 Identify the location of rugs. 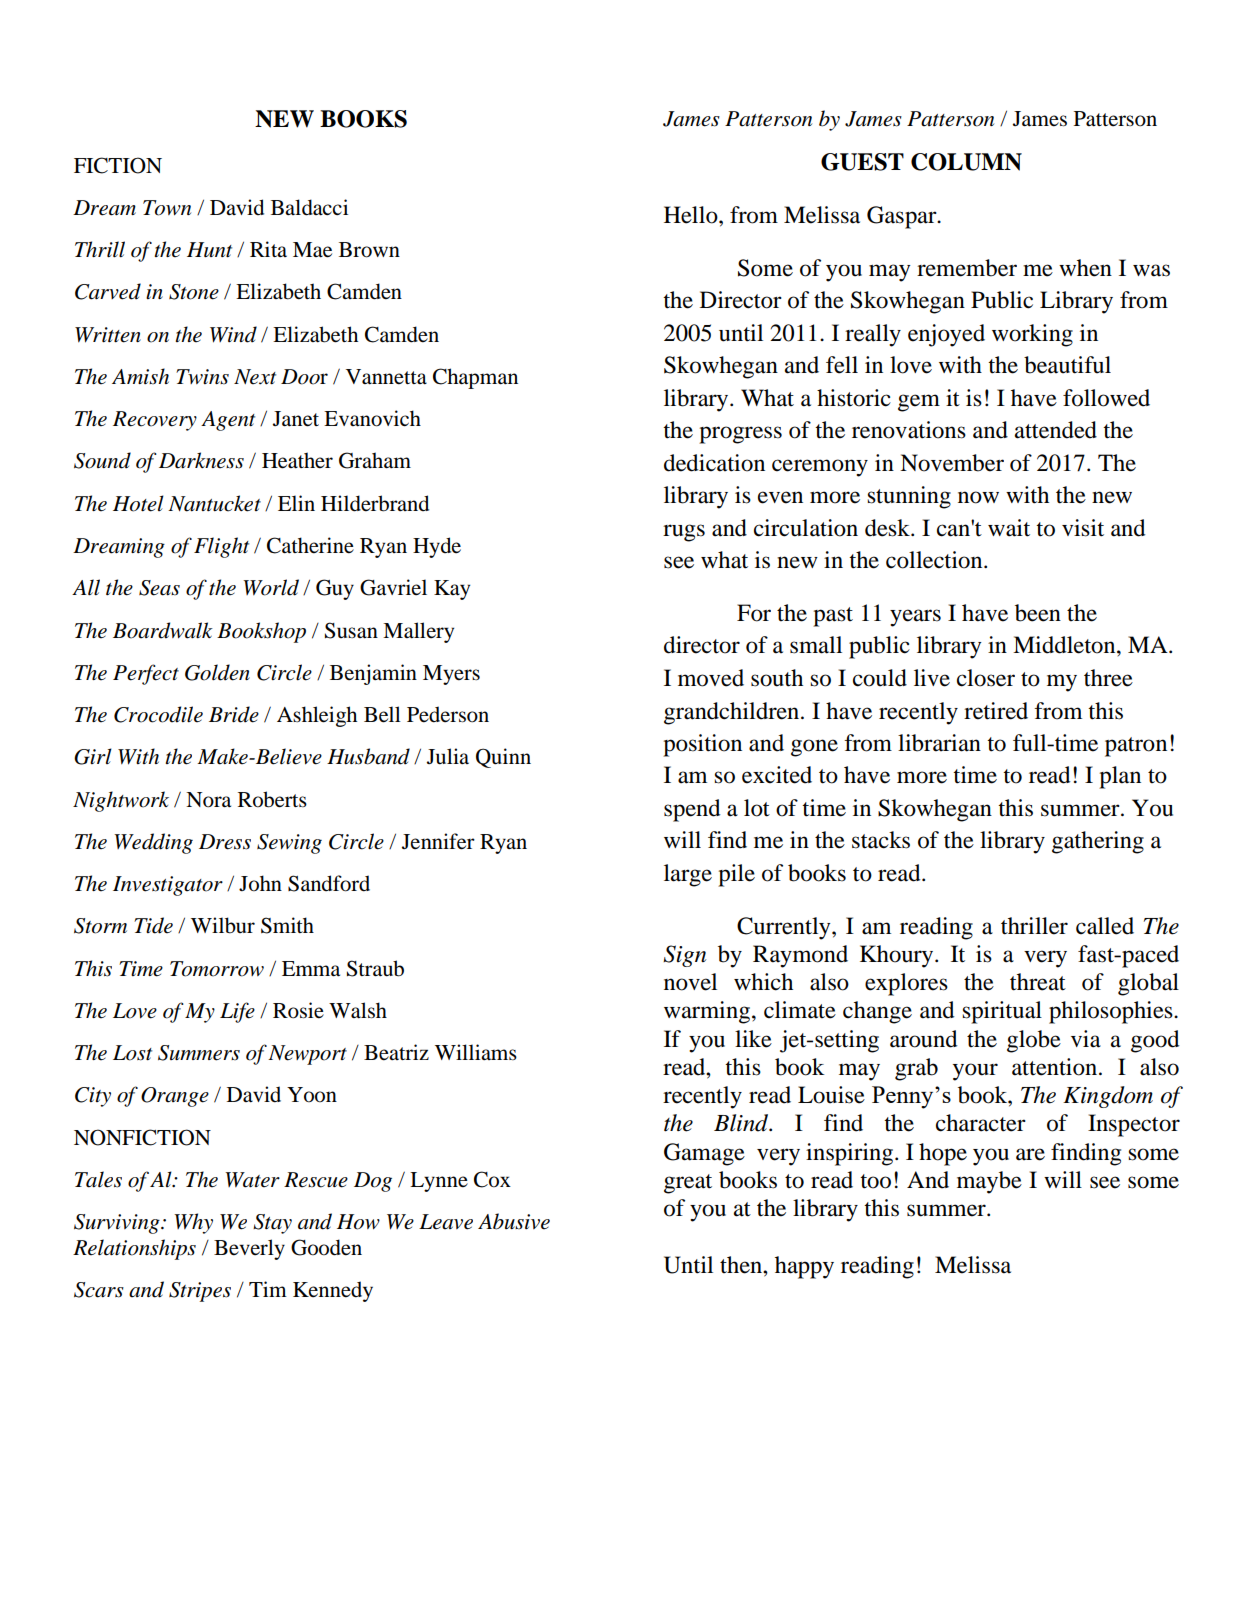
(684, 533).
